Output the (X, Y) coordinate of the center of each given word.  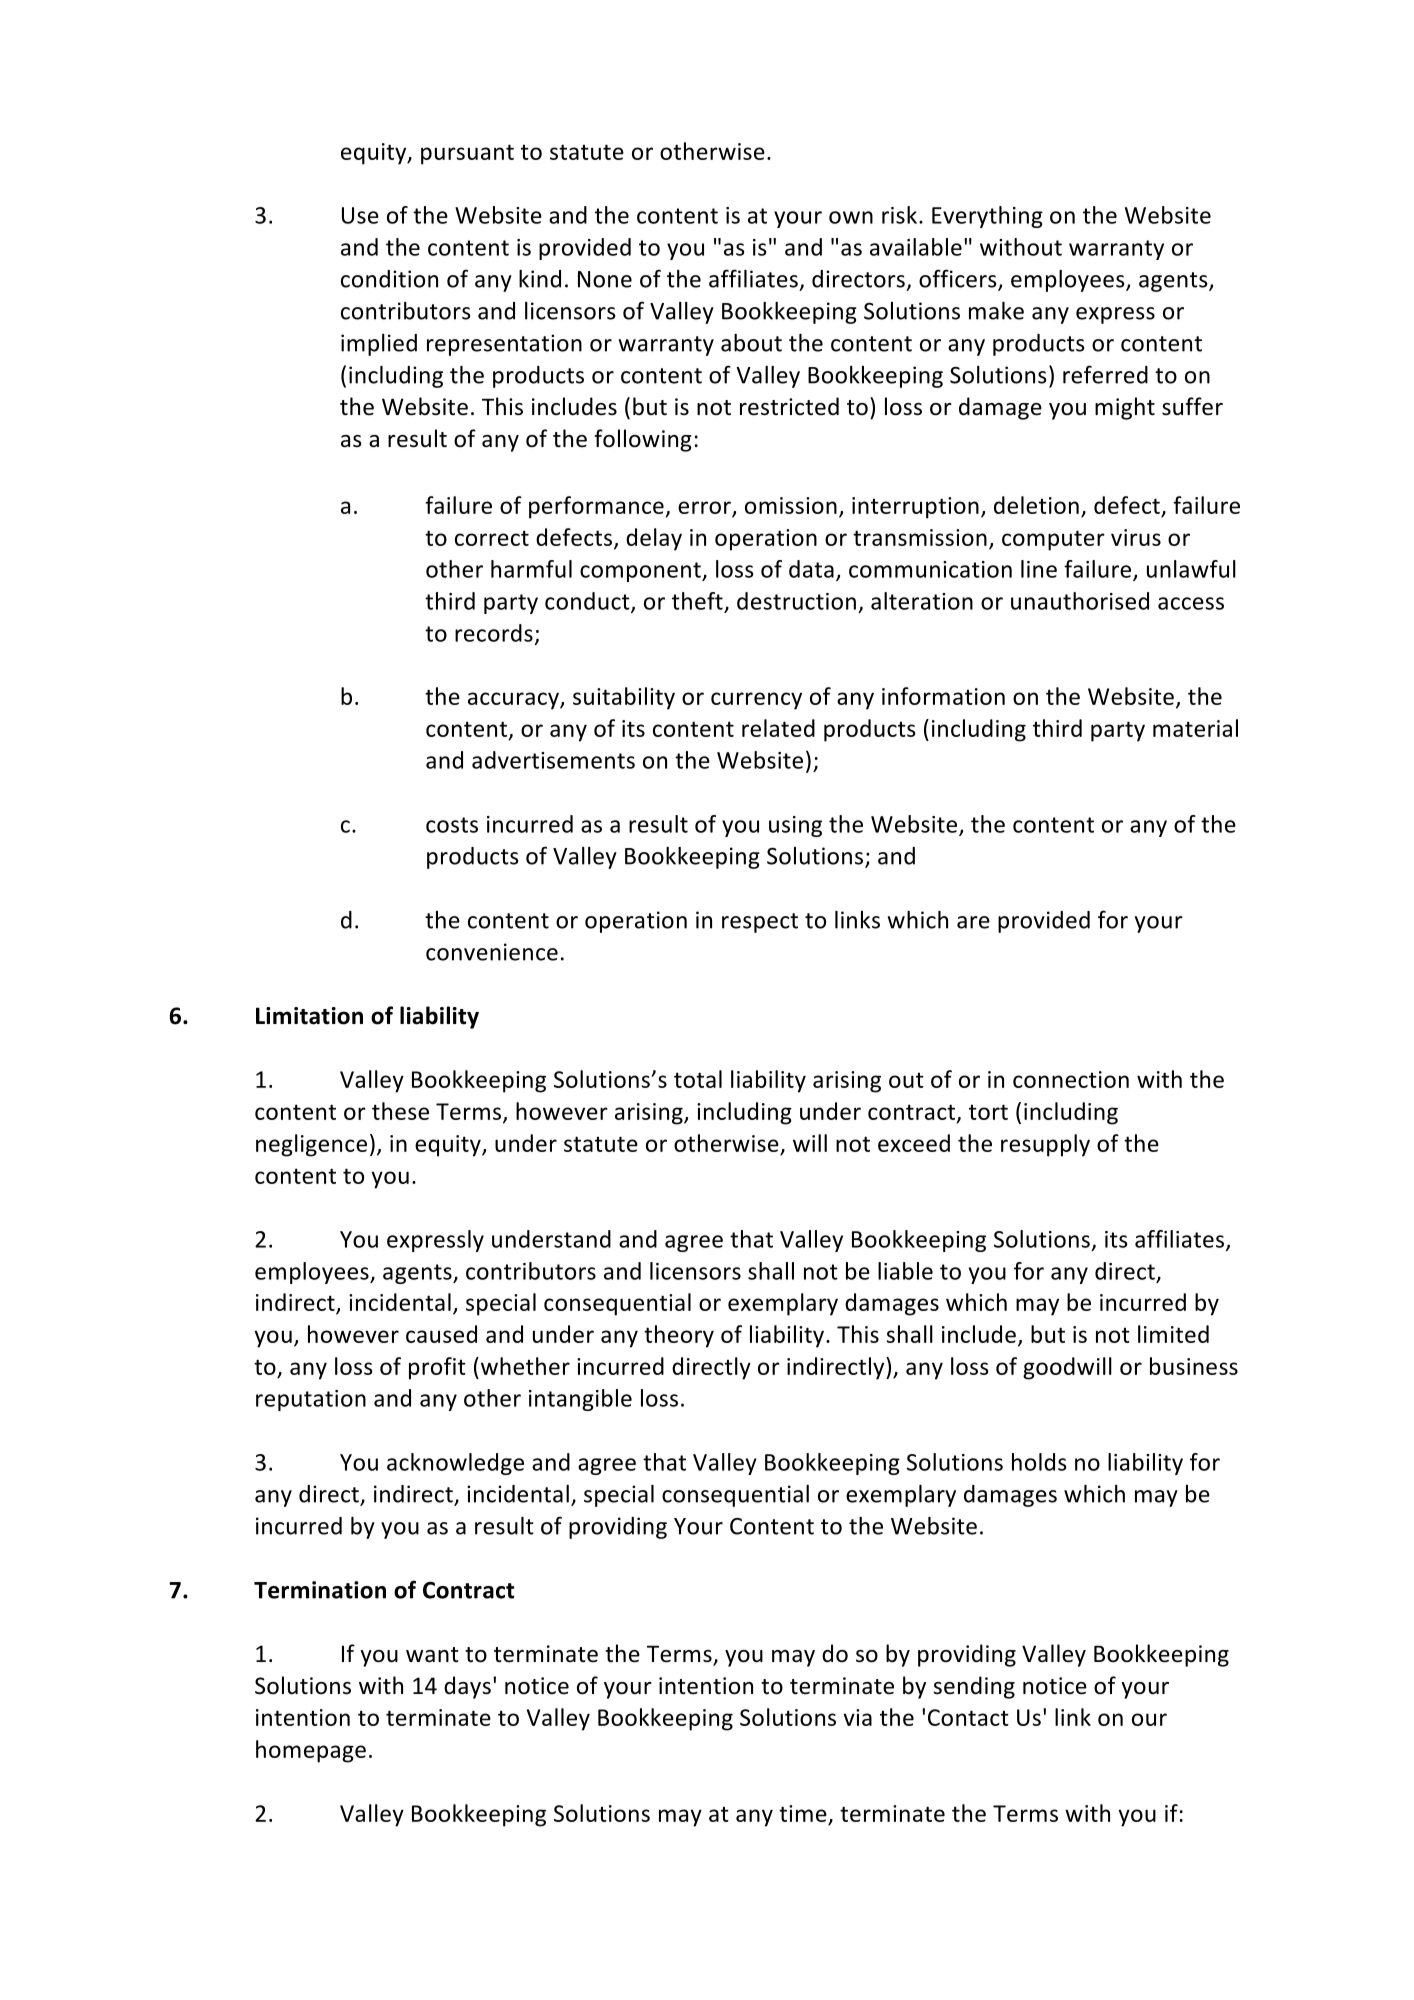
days (467, 1687)
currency (756, 701)
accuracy (514, 701)
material (1195, 728)
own (851, 217)
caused (441, 1334)
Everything (987, 217)
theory (679, 1336)
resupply (1045, 1145)
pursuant (467, 154)
